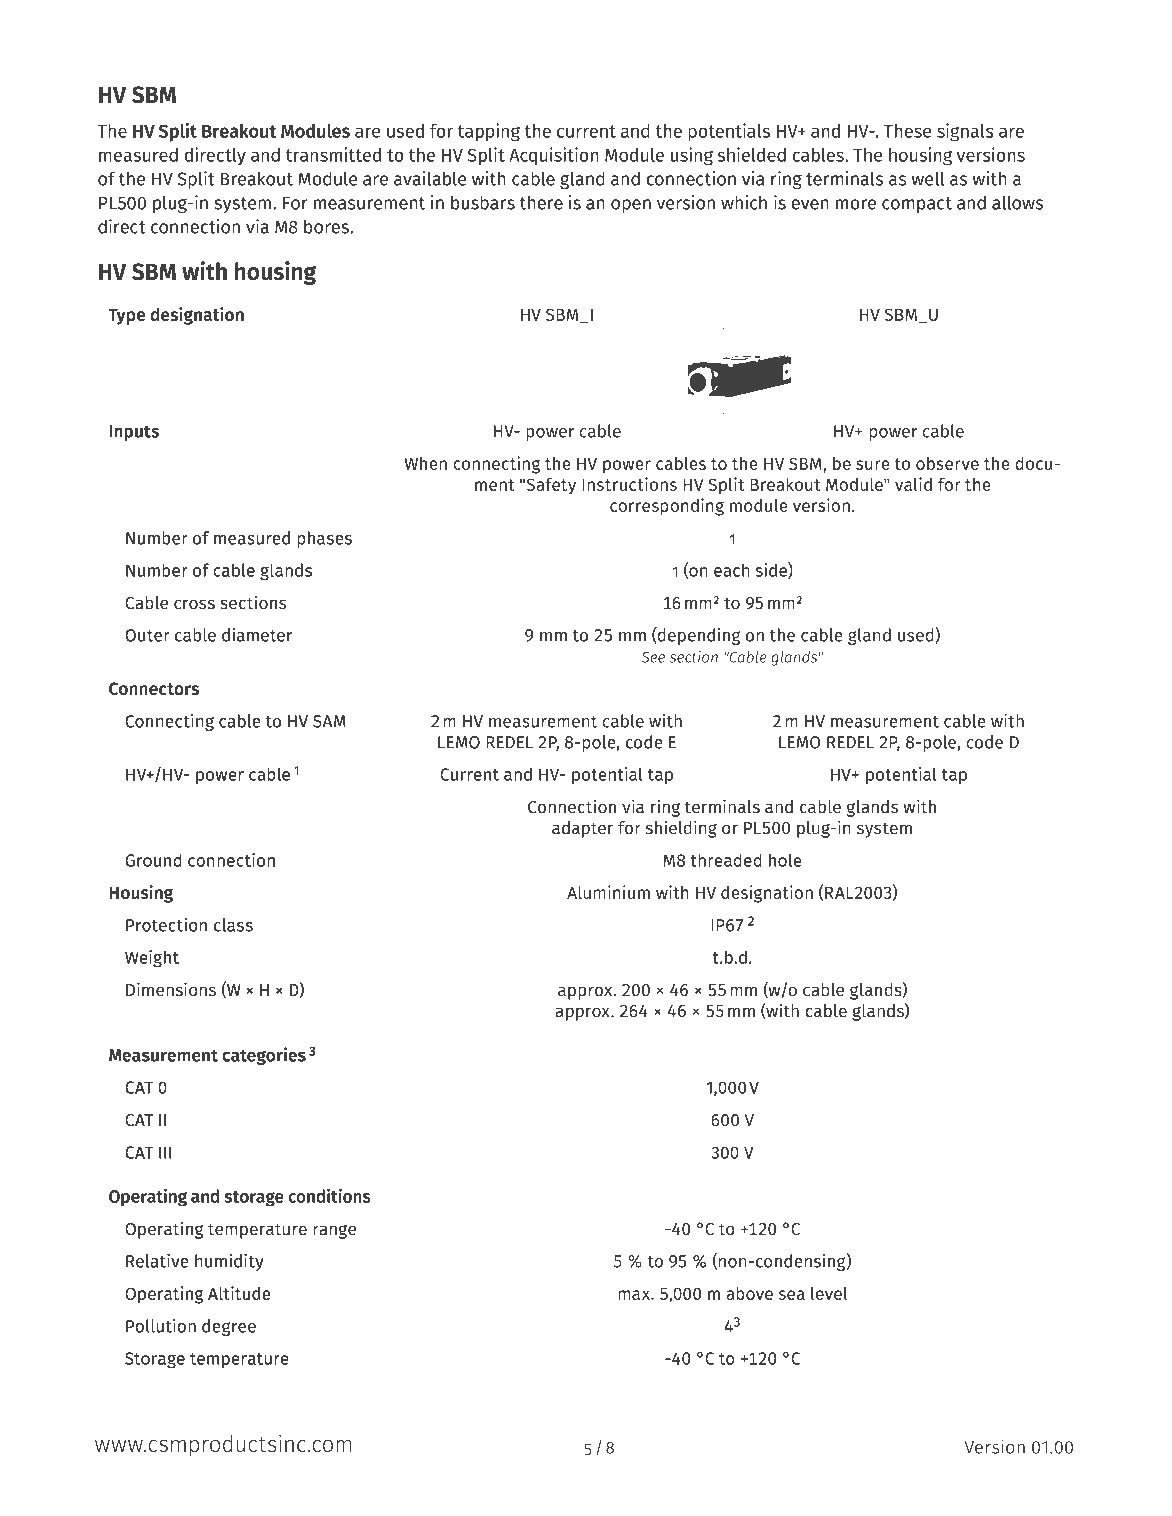 The width and height of the screenshot is (1172, 1516). Describe the element at coordinates (635, 1295) in the screenshot. I see `max` at that location.
